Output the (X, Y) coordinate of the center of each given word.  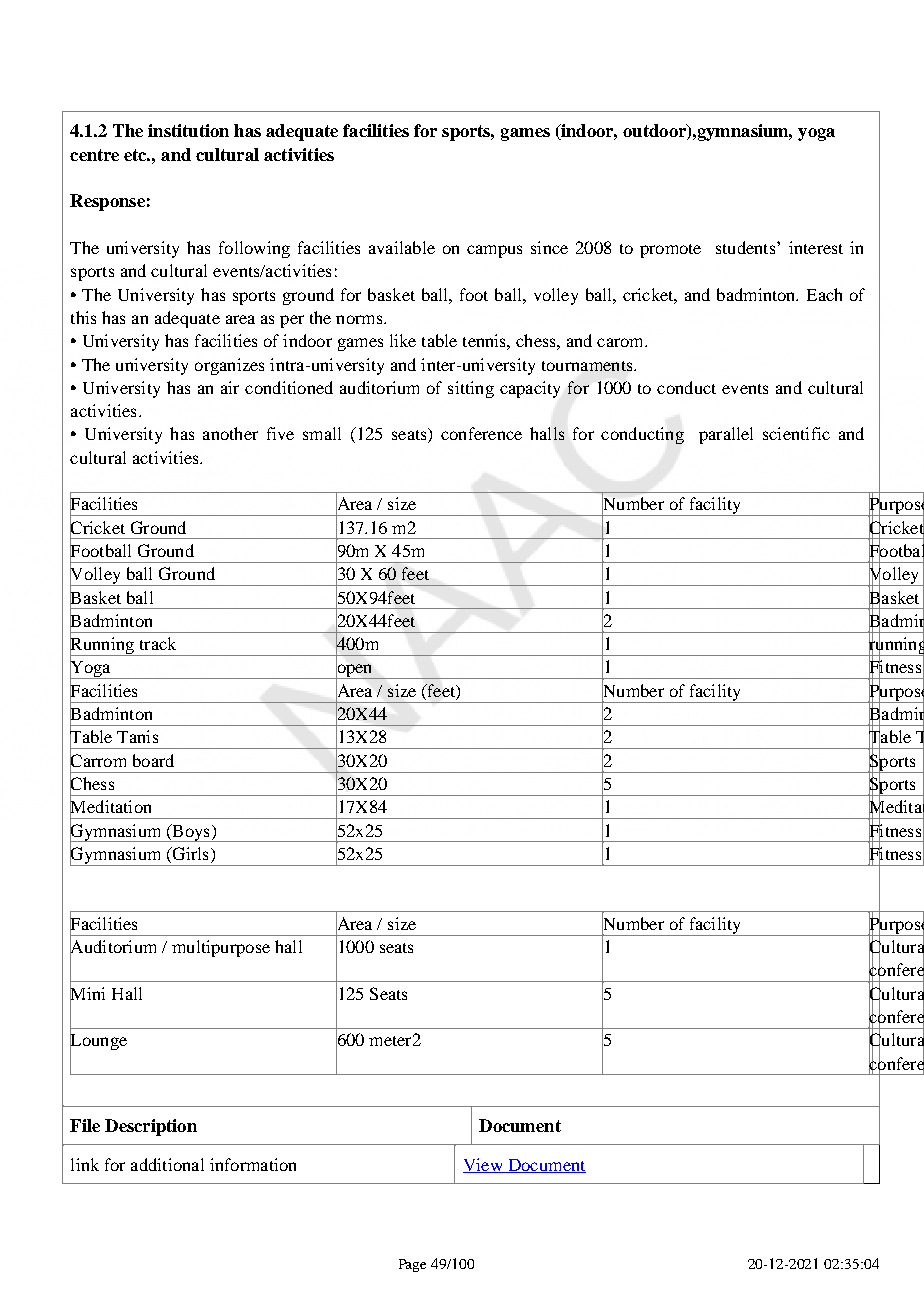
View (484, 1165)
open (355, 671)
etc (137, 155)
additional (167, 1164)
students (747, 247)
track (158, 643)
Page (412, 1265)
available (402, 247)
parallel (726, 435)
